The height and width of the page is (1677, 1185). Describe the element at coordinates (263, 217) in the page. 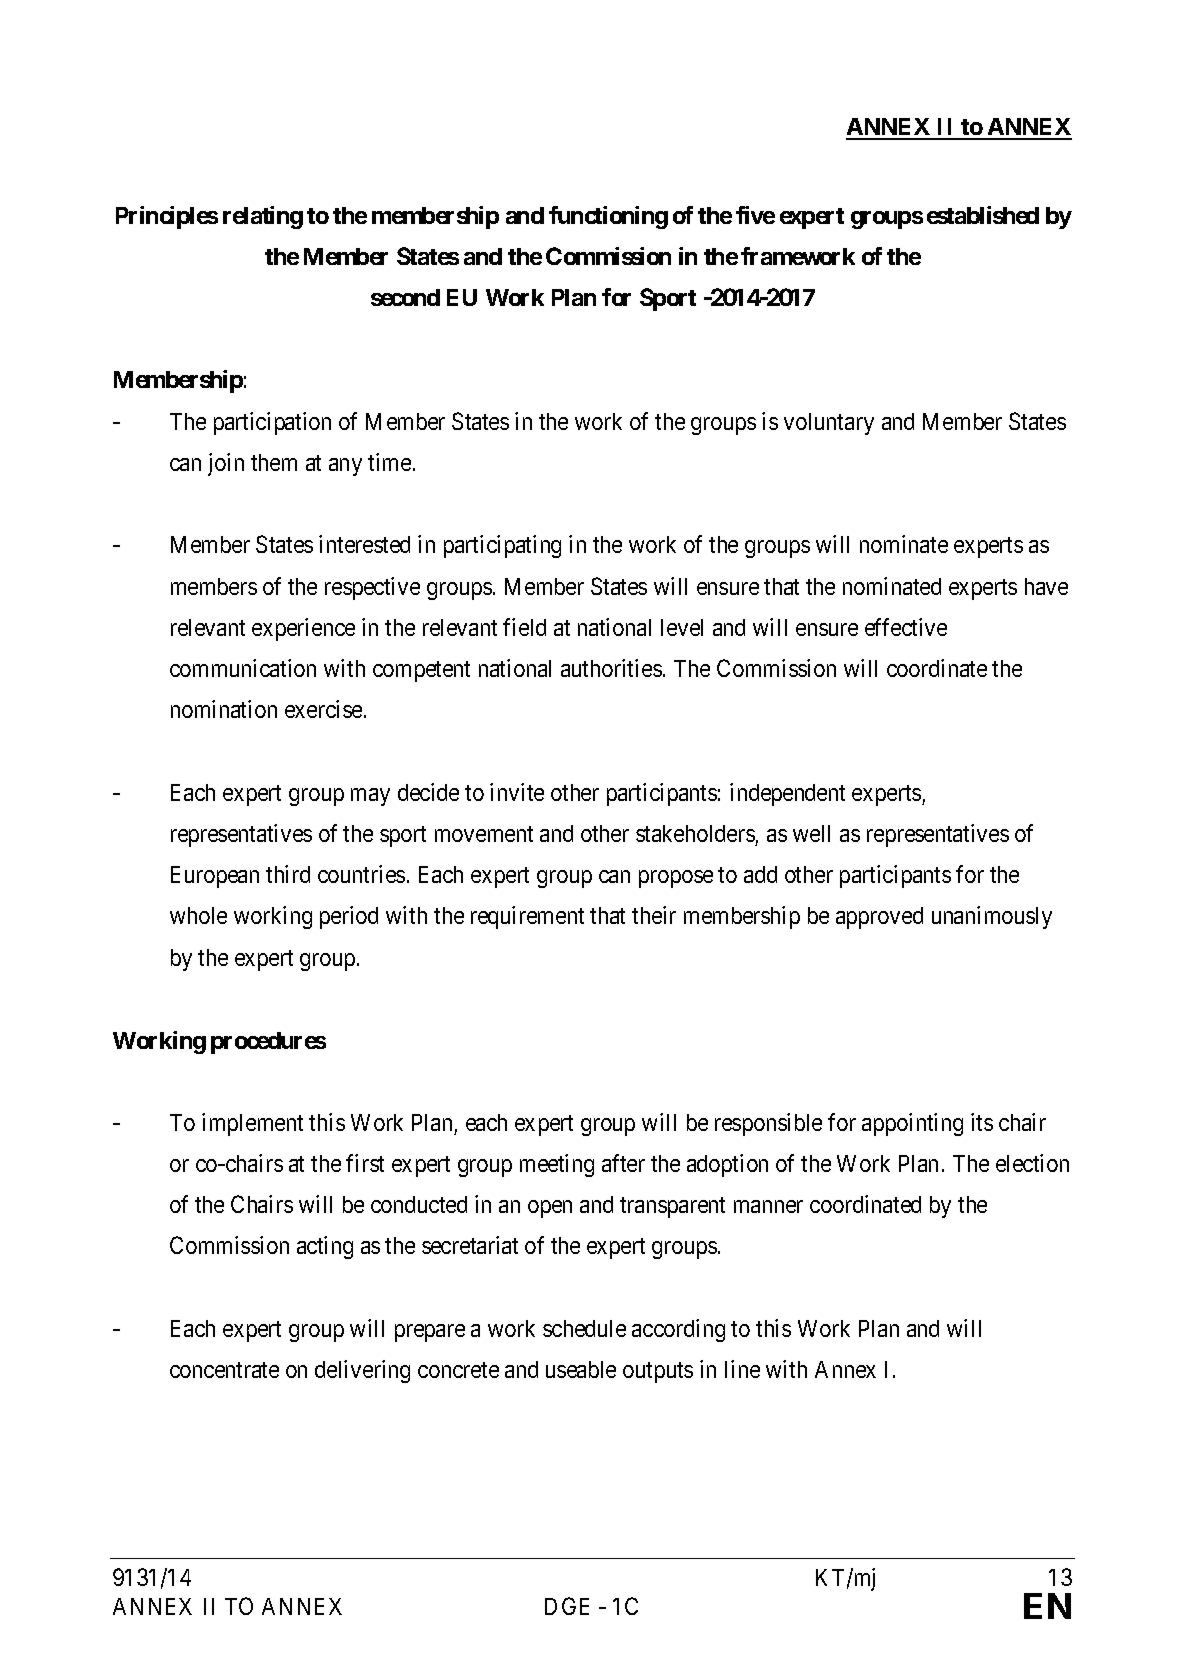

I see `relating` at that location.
